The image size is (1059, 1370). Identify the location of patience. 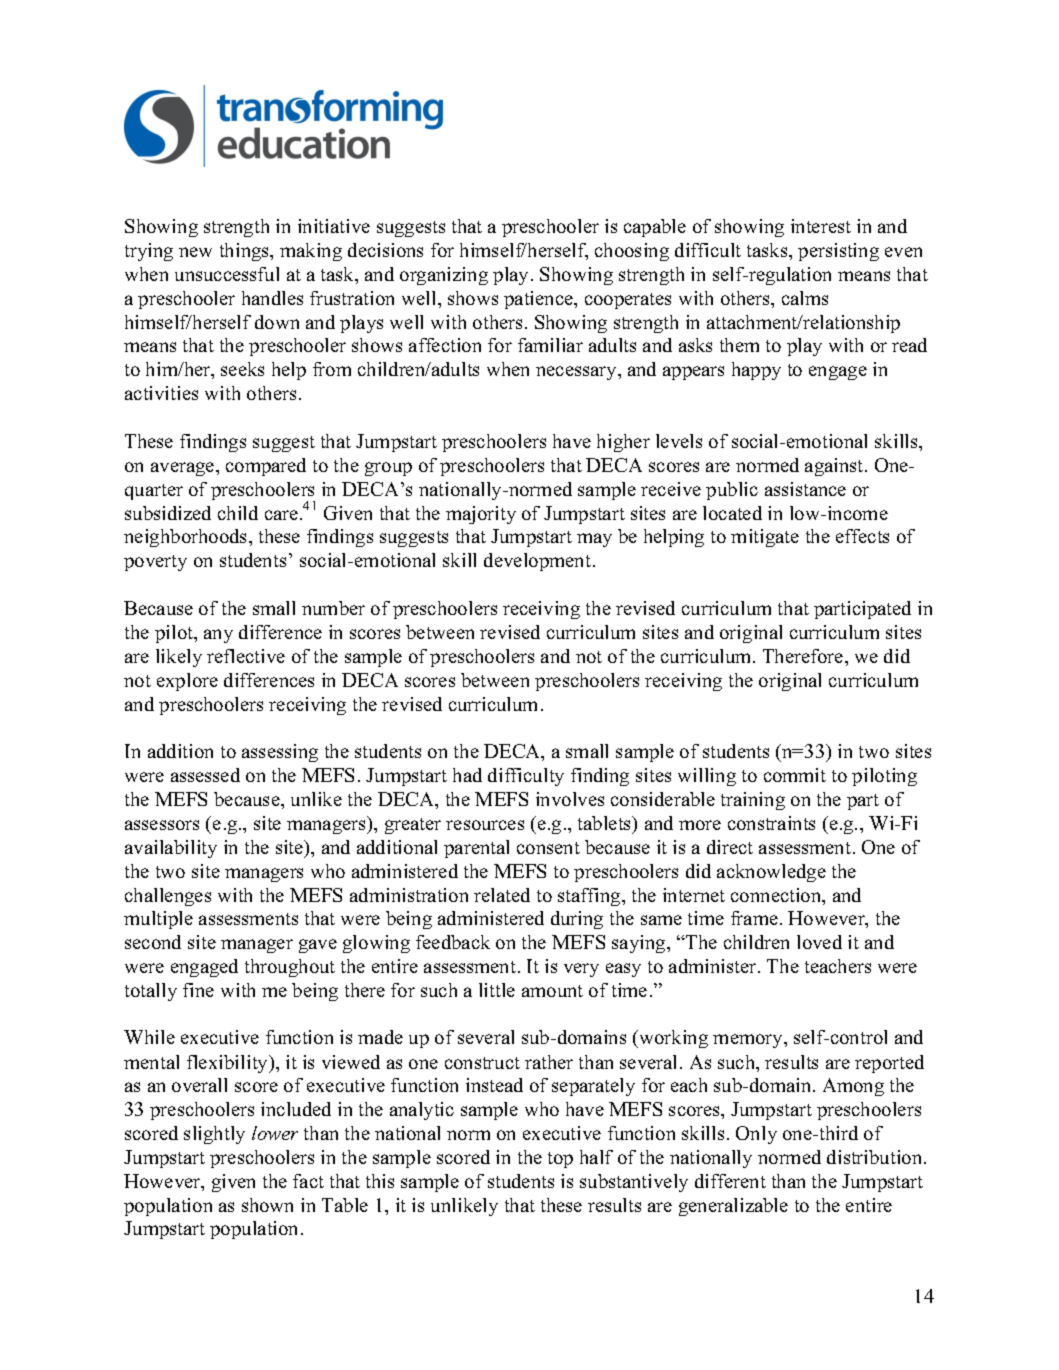
(540, 300).
